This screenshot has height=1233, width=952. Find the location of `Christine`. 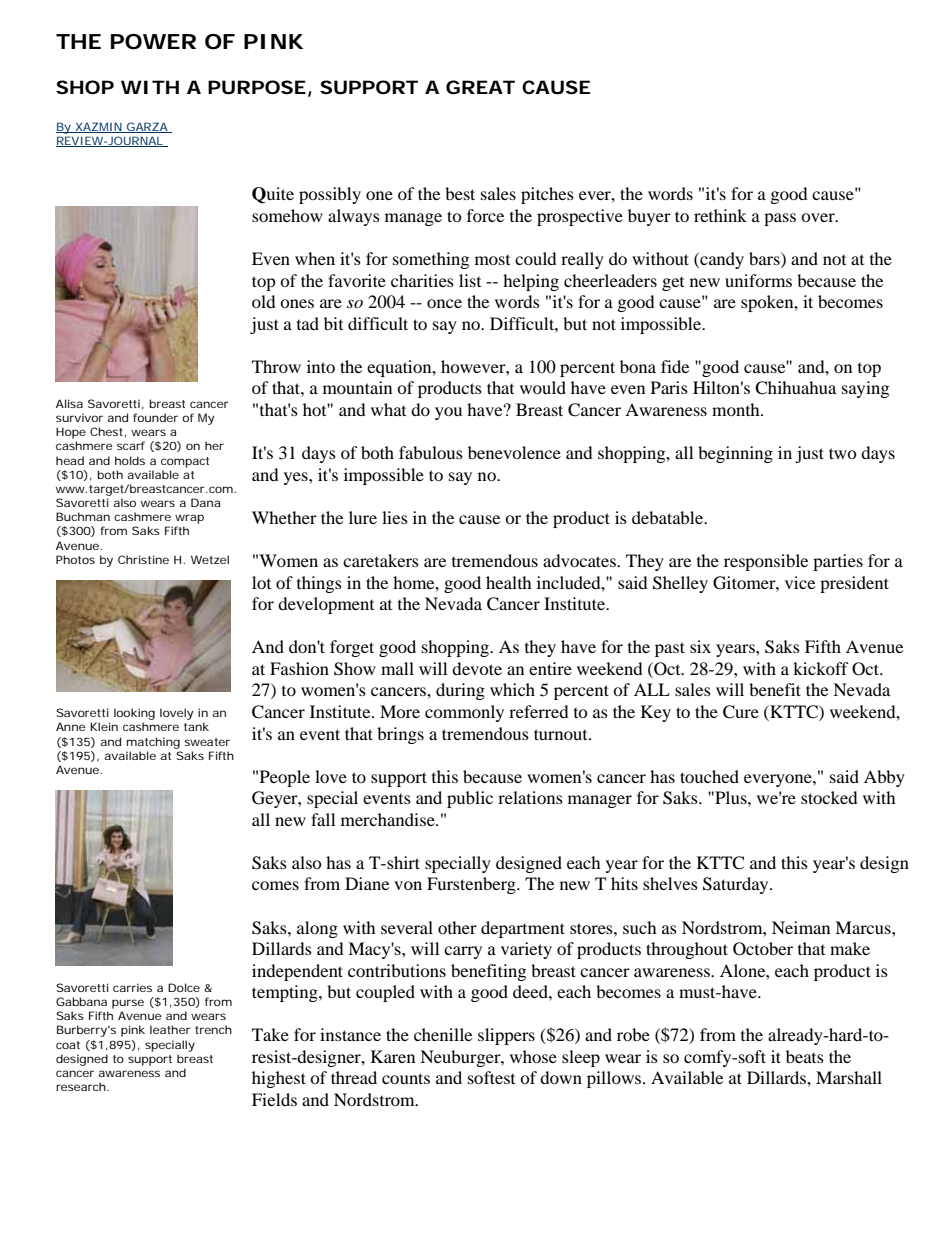

Christine is located at coordinates (143, 559).
